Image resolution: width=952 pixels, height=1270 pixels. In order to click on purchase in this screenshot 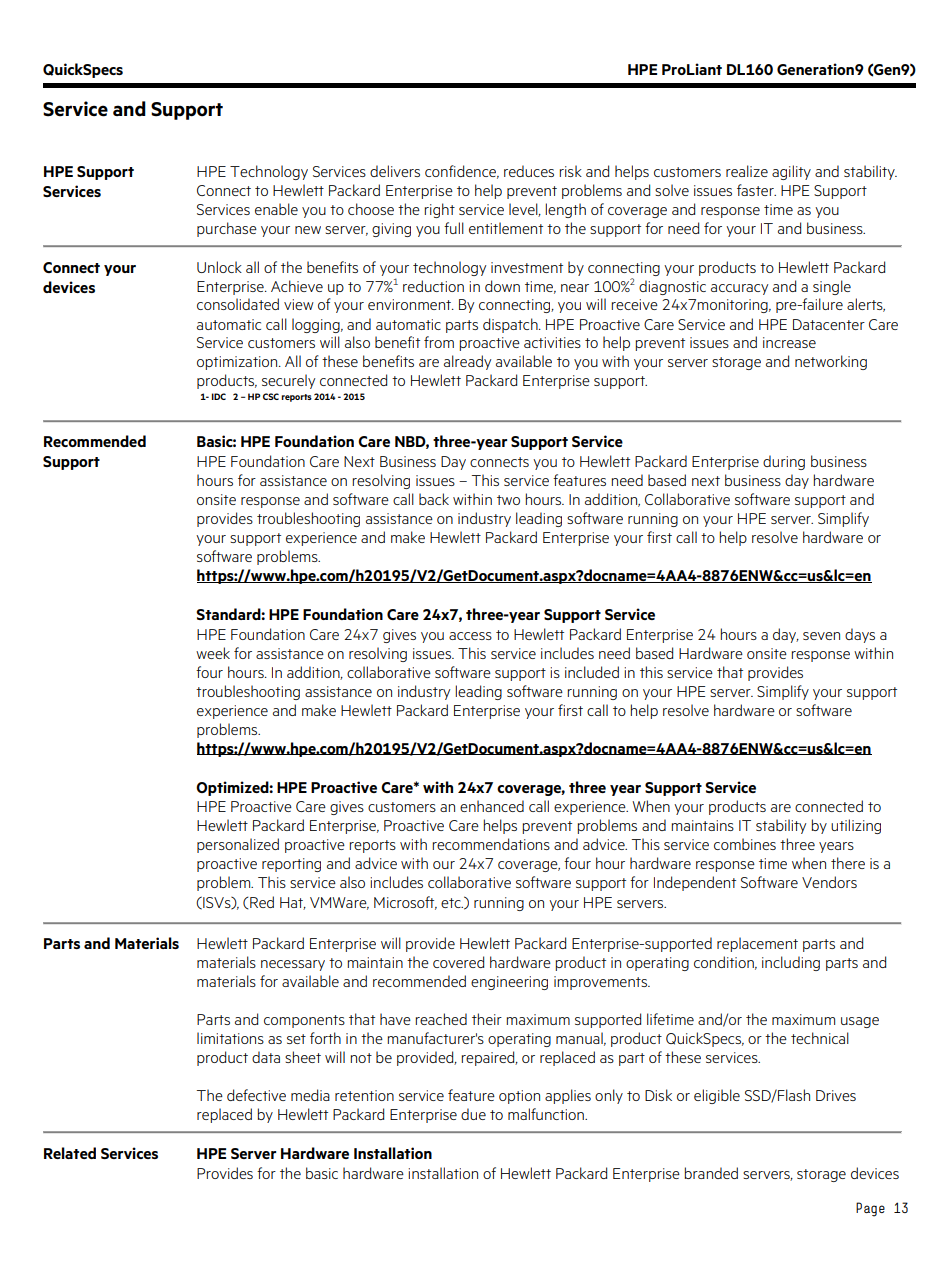, I will do `click(227, 229)`.
